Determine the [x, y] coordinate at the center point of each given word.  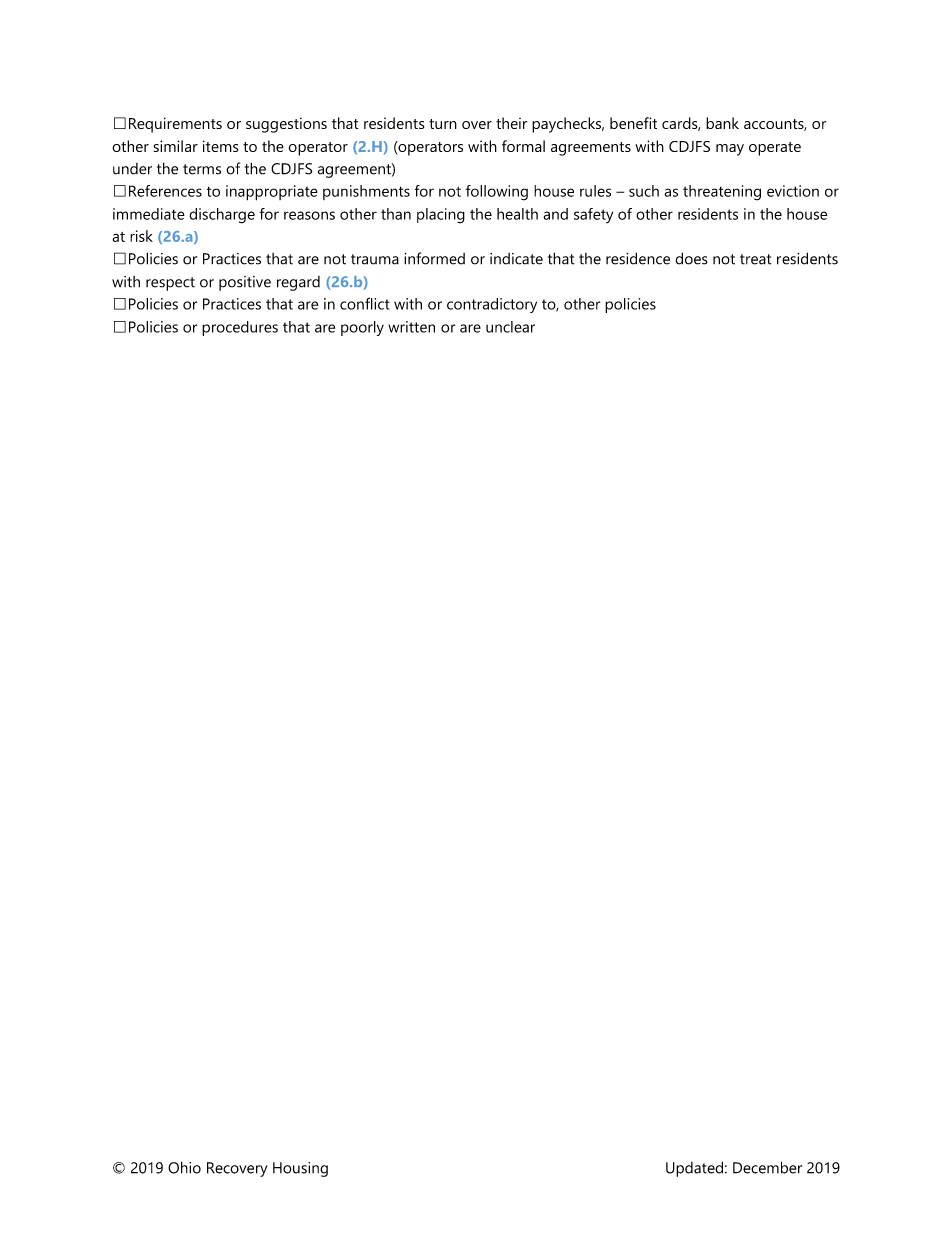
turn [443, 124]
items [221, 146]
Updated [694, 1169]
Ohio [184, 1167]
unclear [510, 327]
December [767, 1167]
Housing [300, 1169]
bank [722, 123]
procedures [240, 328]
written [411, 327]
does [691, 258]
